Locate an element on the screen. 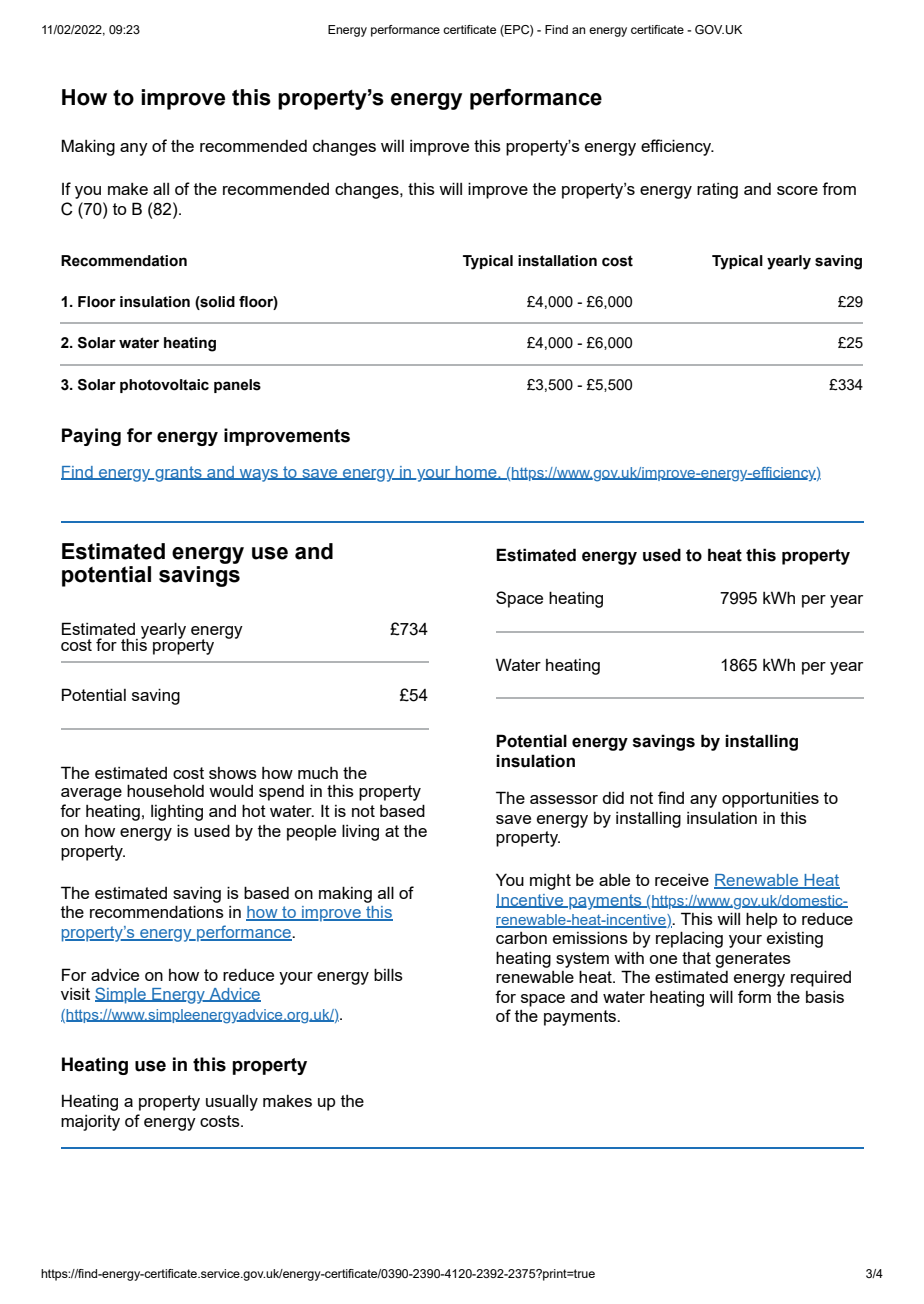 This screenshot has height=1304, width=924. photovoltaic is located at coordinates (164, 386).
